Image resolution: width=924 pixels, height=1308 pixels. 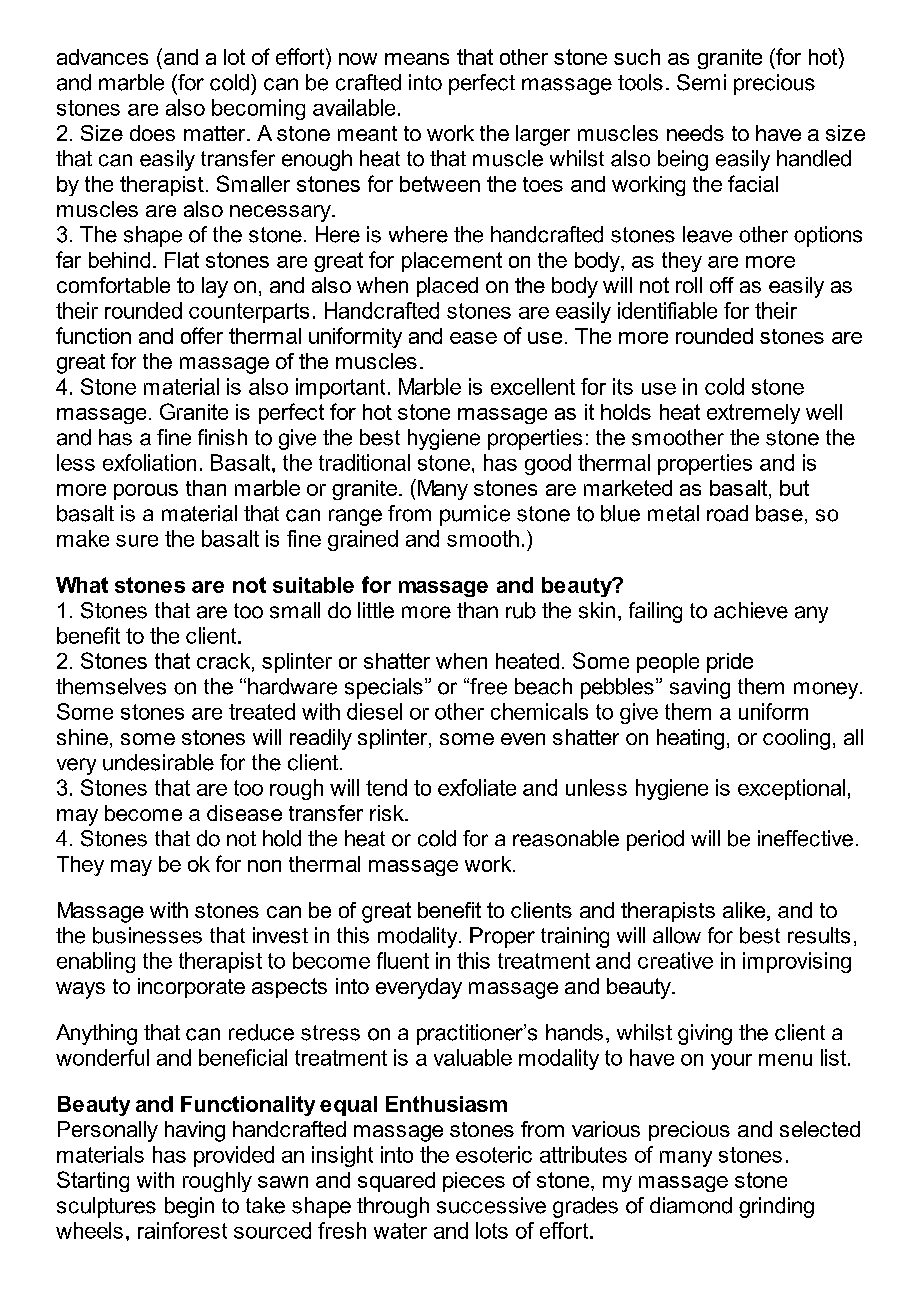 I want to click on begin, so click(x=189, y=1207).
